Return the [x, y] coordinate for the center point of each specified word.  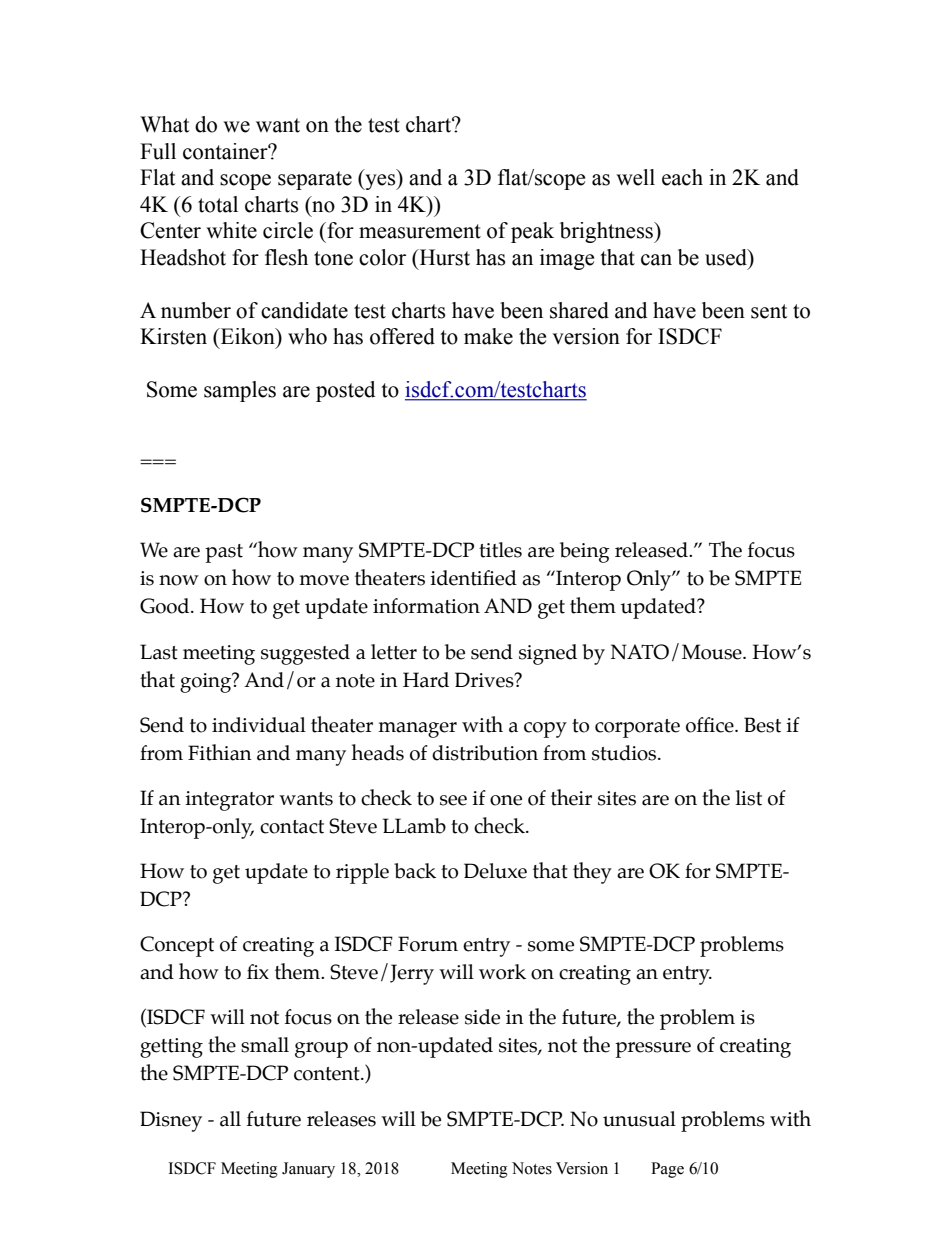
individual [259, 725]
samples [240, 391]
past [224, 553]
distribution [485, 753]
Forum [428, 944]
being [585, 552]
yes [380, 182]
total [218, 204]
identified [473, 578]
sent [769, 311]
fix [258, 971]
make [488, 336]
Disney [171, 1121]
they [592, 873]
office [711, 725]
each [682, 177]
